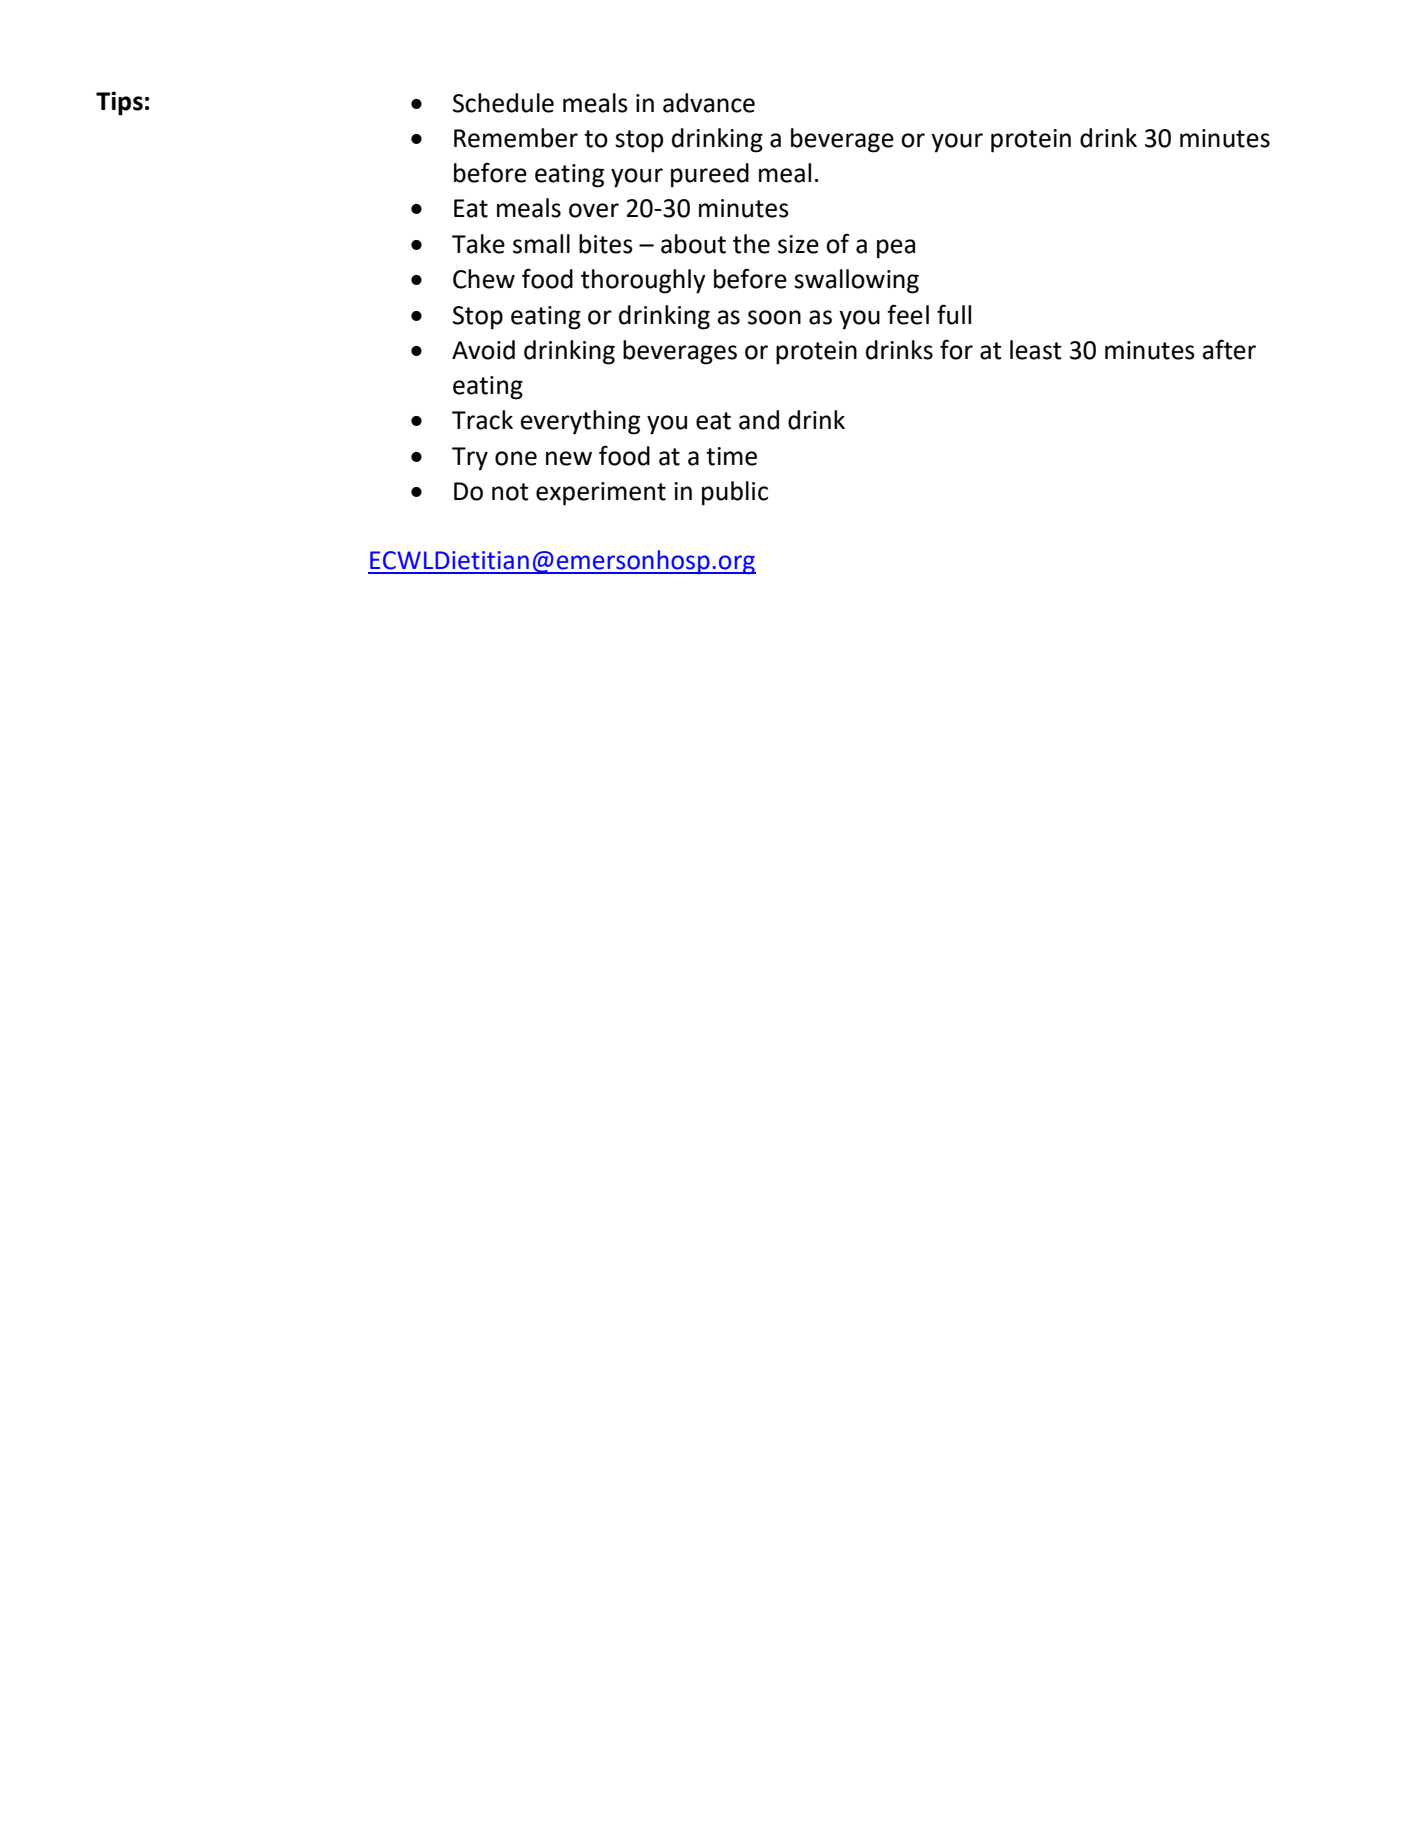  Describe the element at coordinates (119, 103) in the page. I see `Tips` at that location.
